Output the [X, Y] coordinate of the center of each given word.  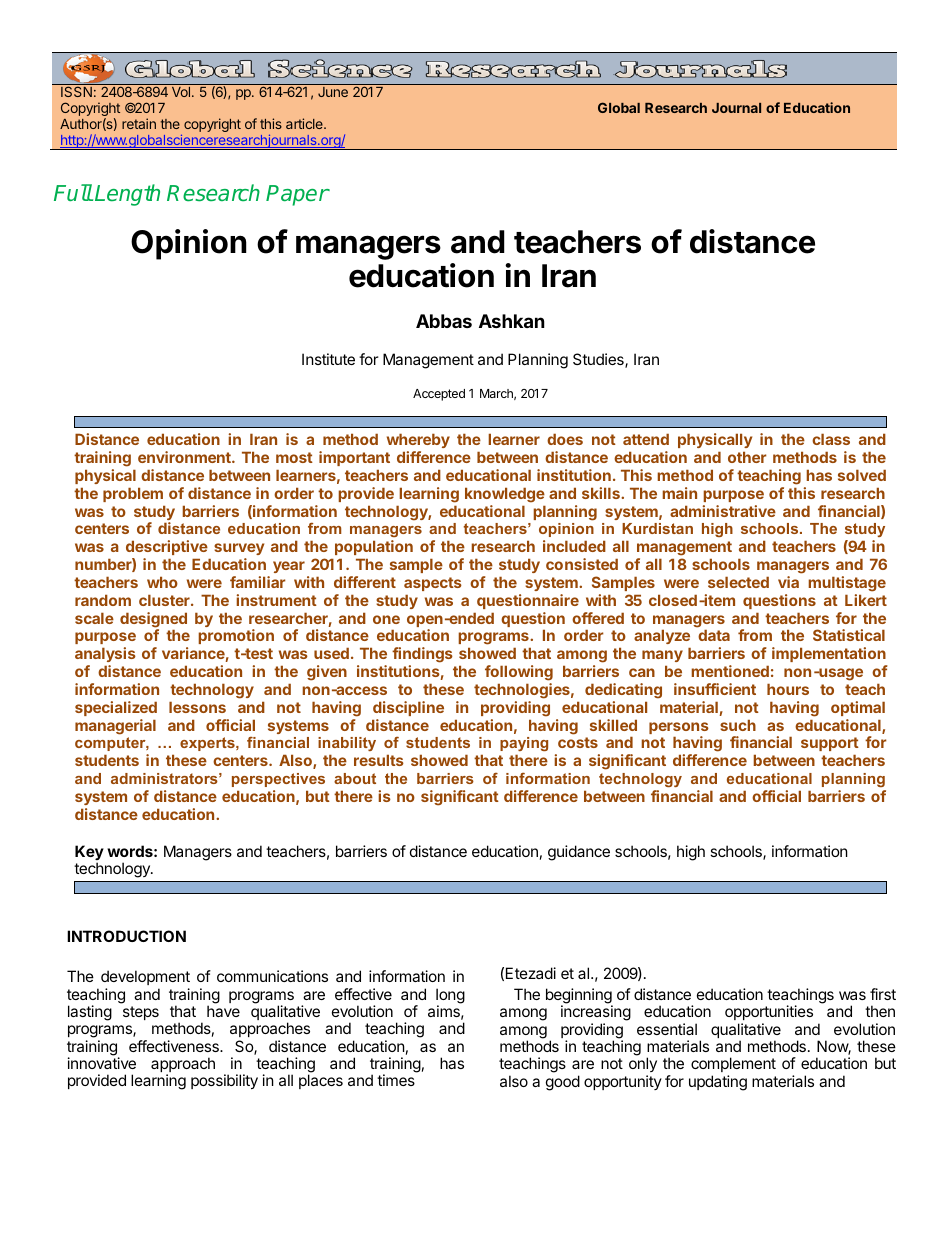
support [830, 746]
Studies [599, 360]
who [162, 582]
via [788, 582]
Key [89, 854]
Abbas [444, 321]
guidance [579, 853]
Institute [328, 359]
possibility [224, 1081]
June [333, 92]
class [831, 439]
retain [139, 123]
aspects [433, 584]
